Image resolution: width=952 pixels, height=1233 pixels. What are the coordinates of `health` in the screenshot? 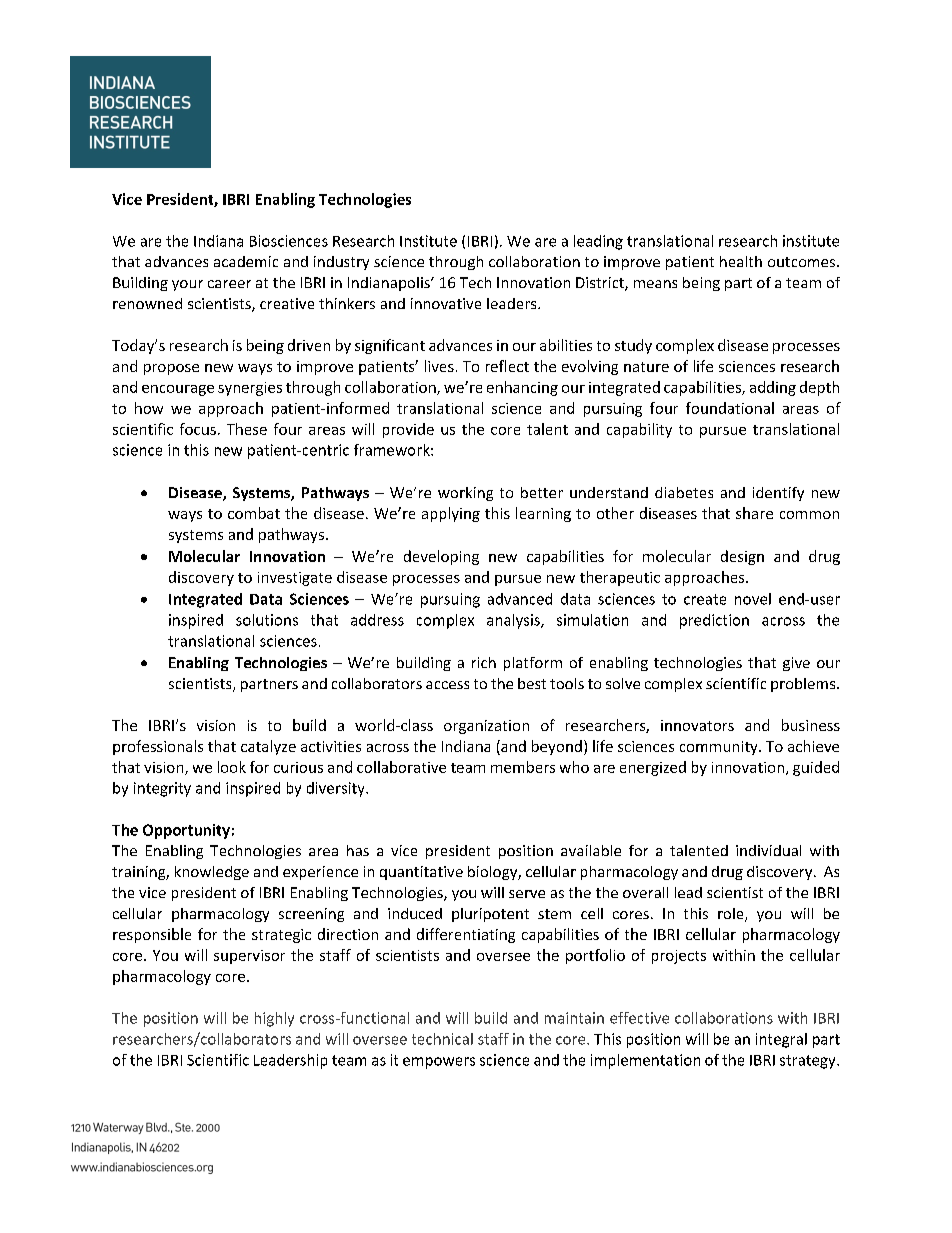 It's located at (741, 261).
